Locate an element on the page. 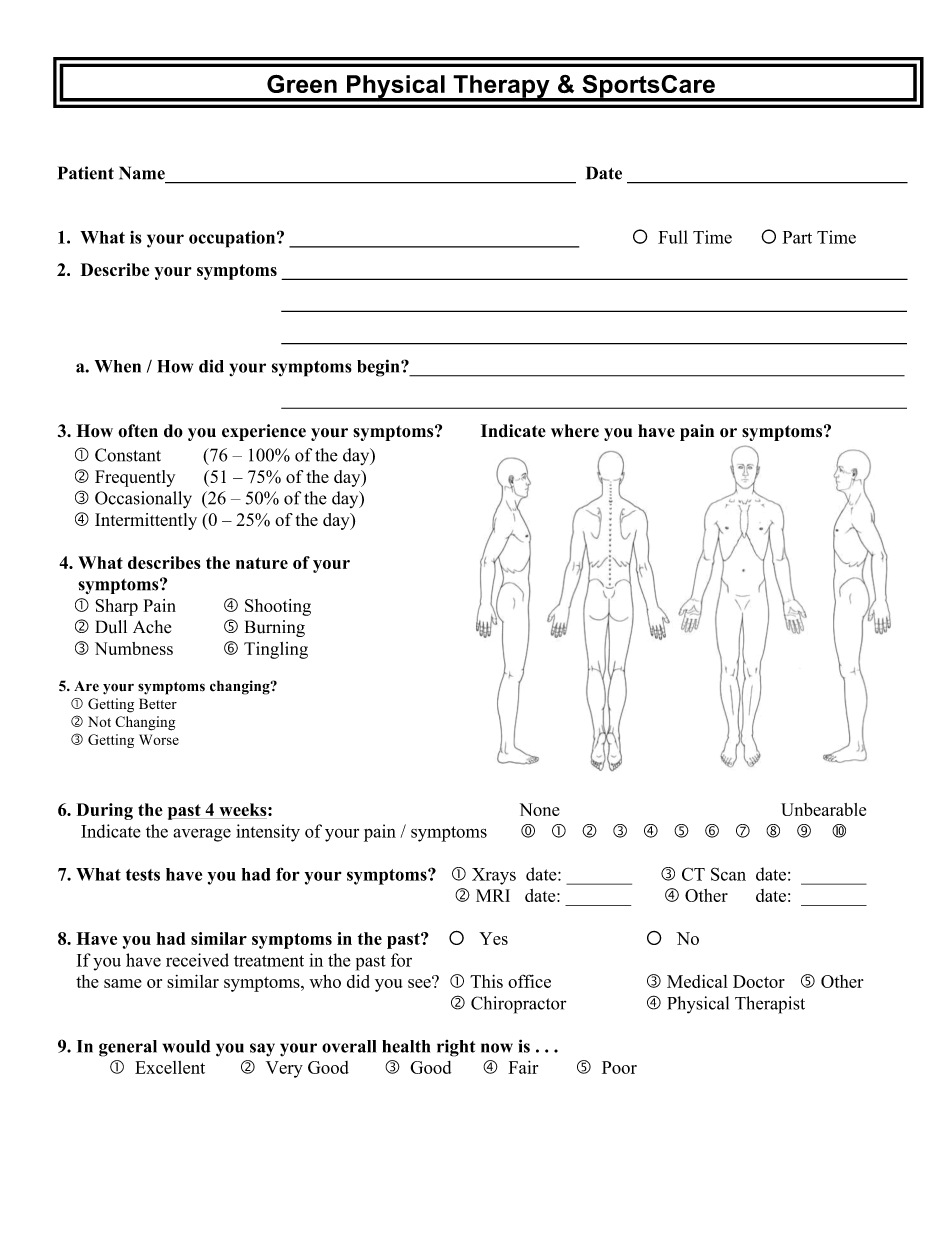 Image resolution: width=952 pixels, height=1233 pixels. None is located at coordinates (540, 809).
